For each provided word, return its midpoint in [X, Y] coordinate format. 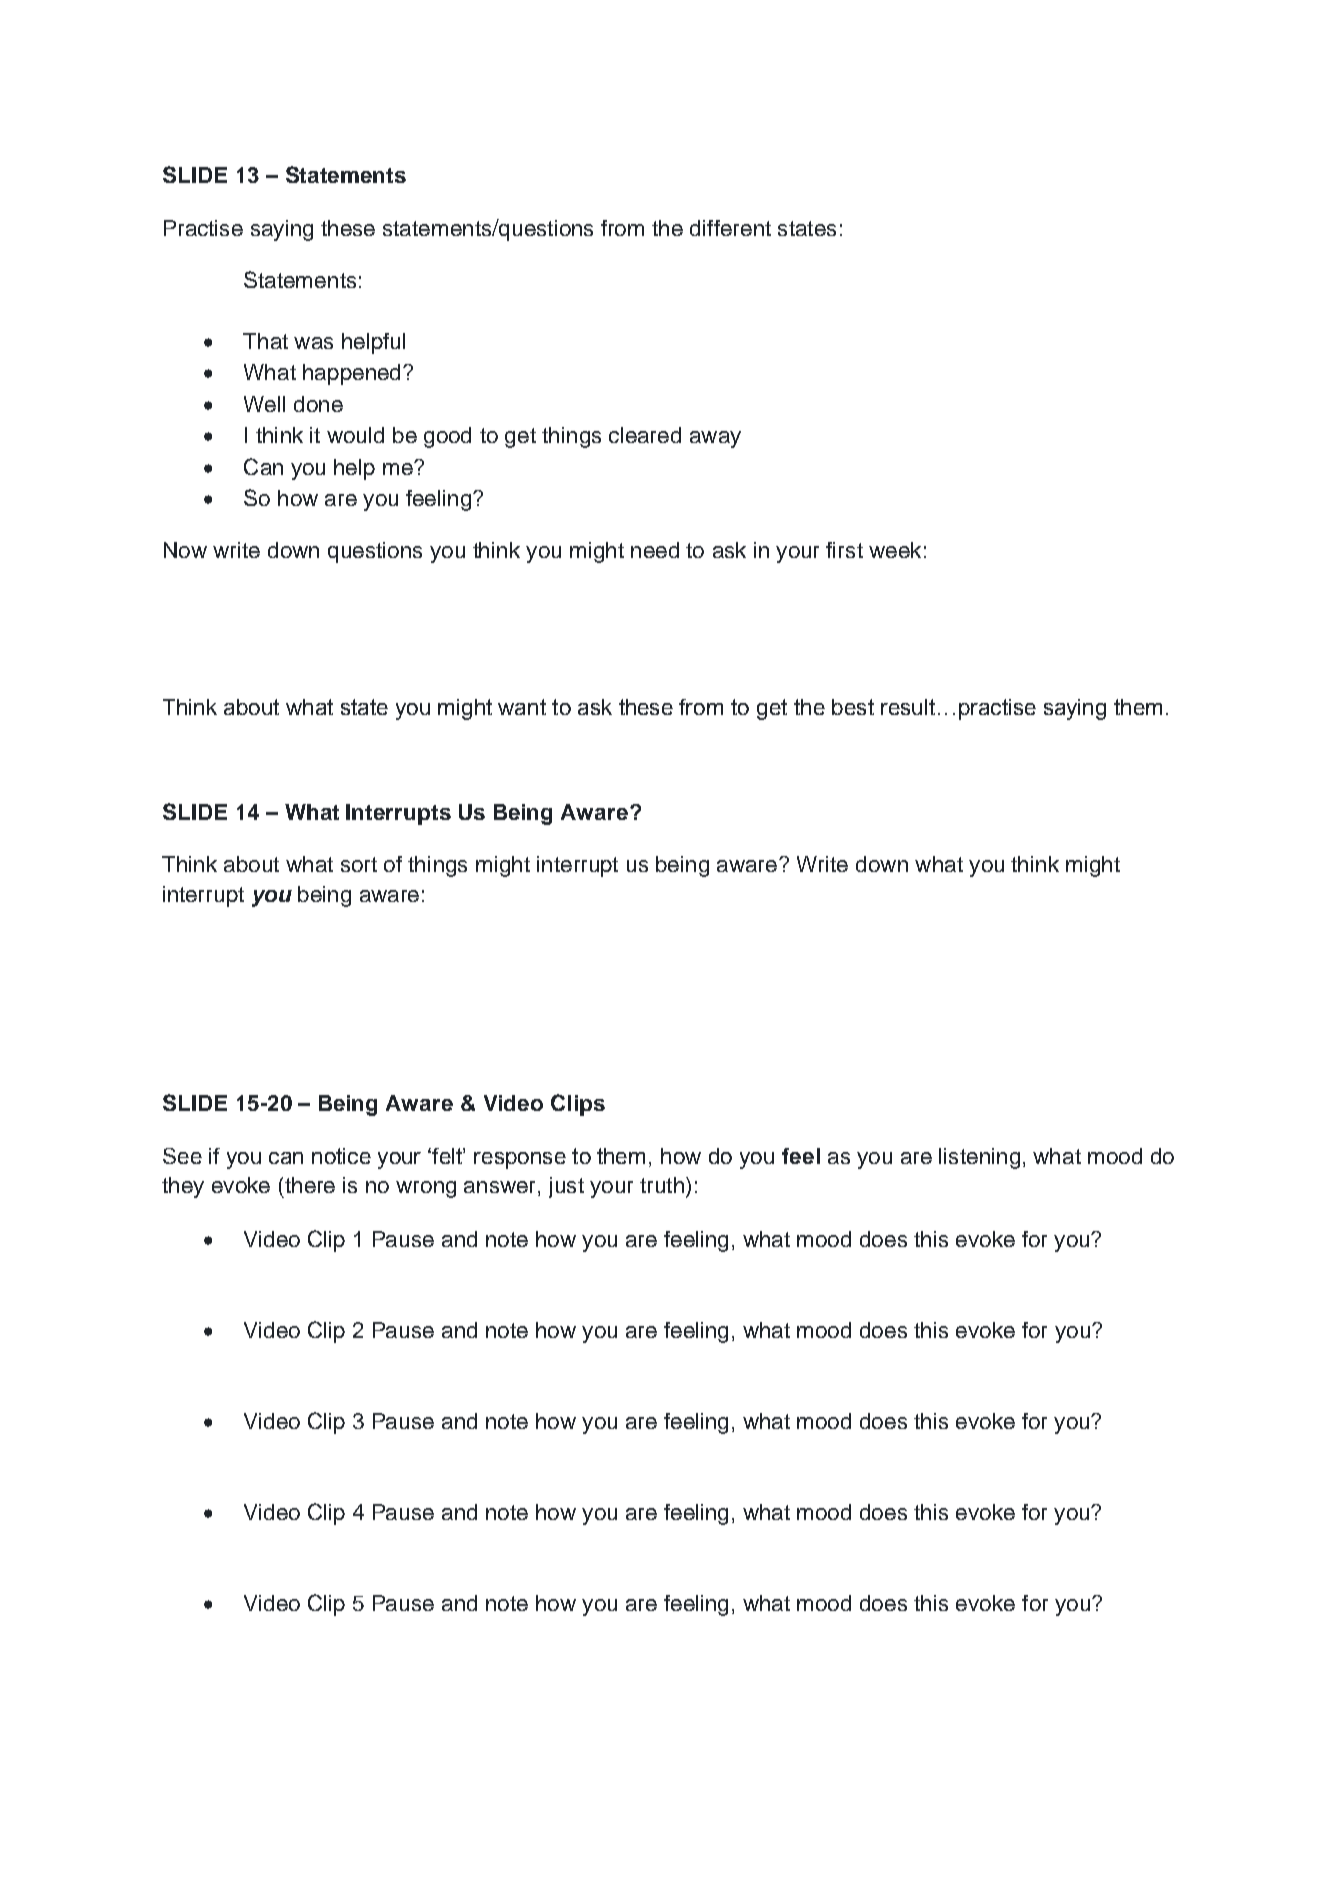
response [520, 1160]
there [308, 1185]
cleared [645, 435]
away [715, 439]
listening [979, 1158]
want [522, 707]
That [265, 341]
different [730, 228]
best [853, 707]
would [355, 435]
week [895, 550]
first [844, 550]
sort [359, 864]
